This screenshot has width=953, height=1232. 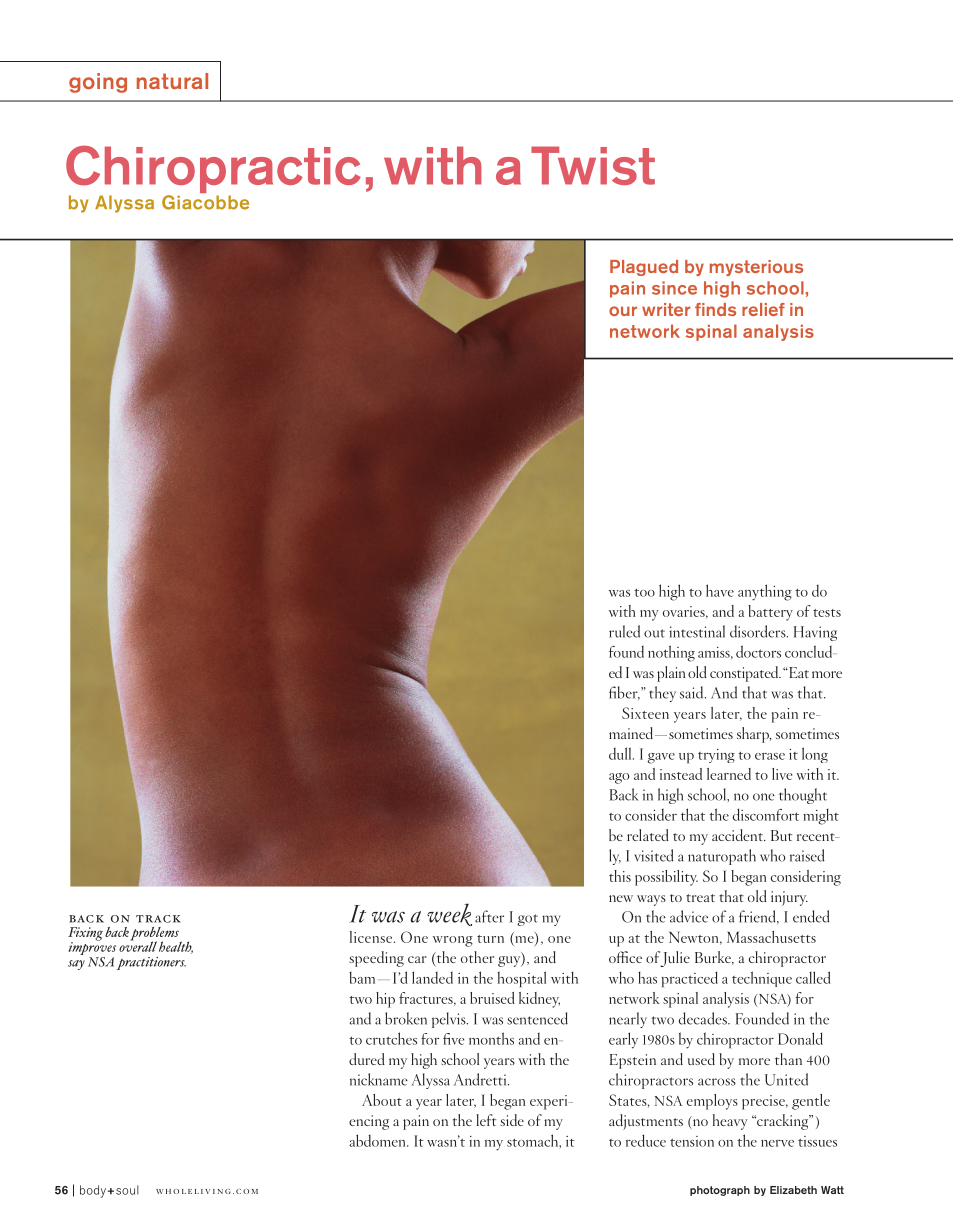 I want to click on natural, so click(x=172, y=81).
